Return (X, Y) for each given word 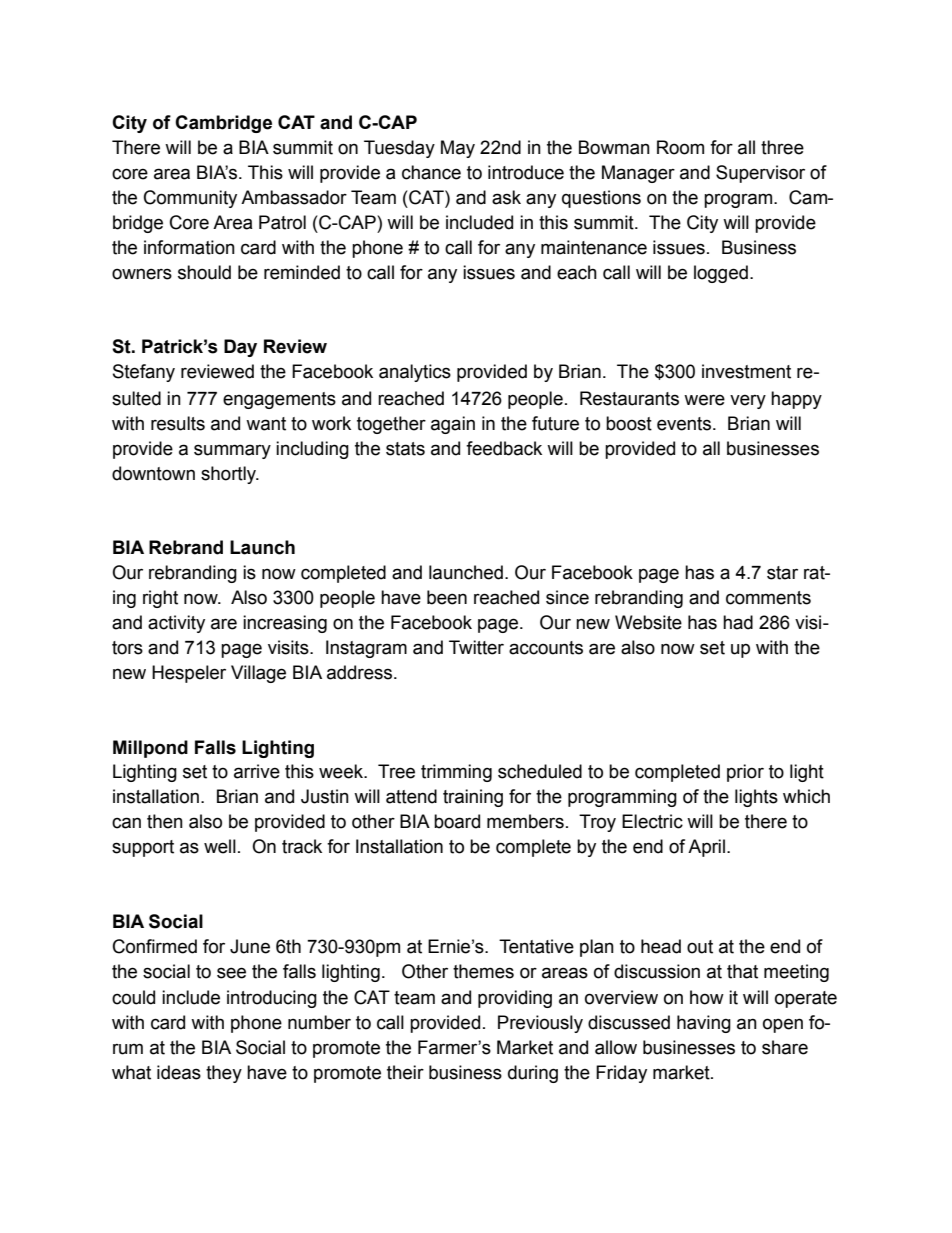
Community (190, 199)
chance (431, 172)
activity (176, 624)
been (447, 597)
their (405, 1072)
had (738, 622)
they (224, 1074)
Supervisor (760, 174)
